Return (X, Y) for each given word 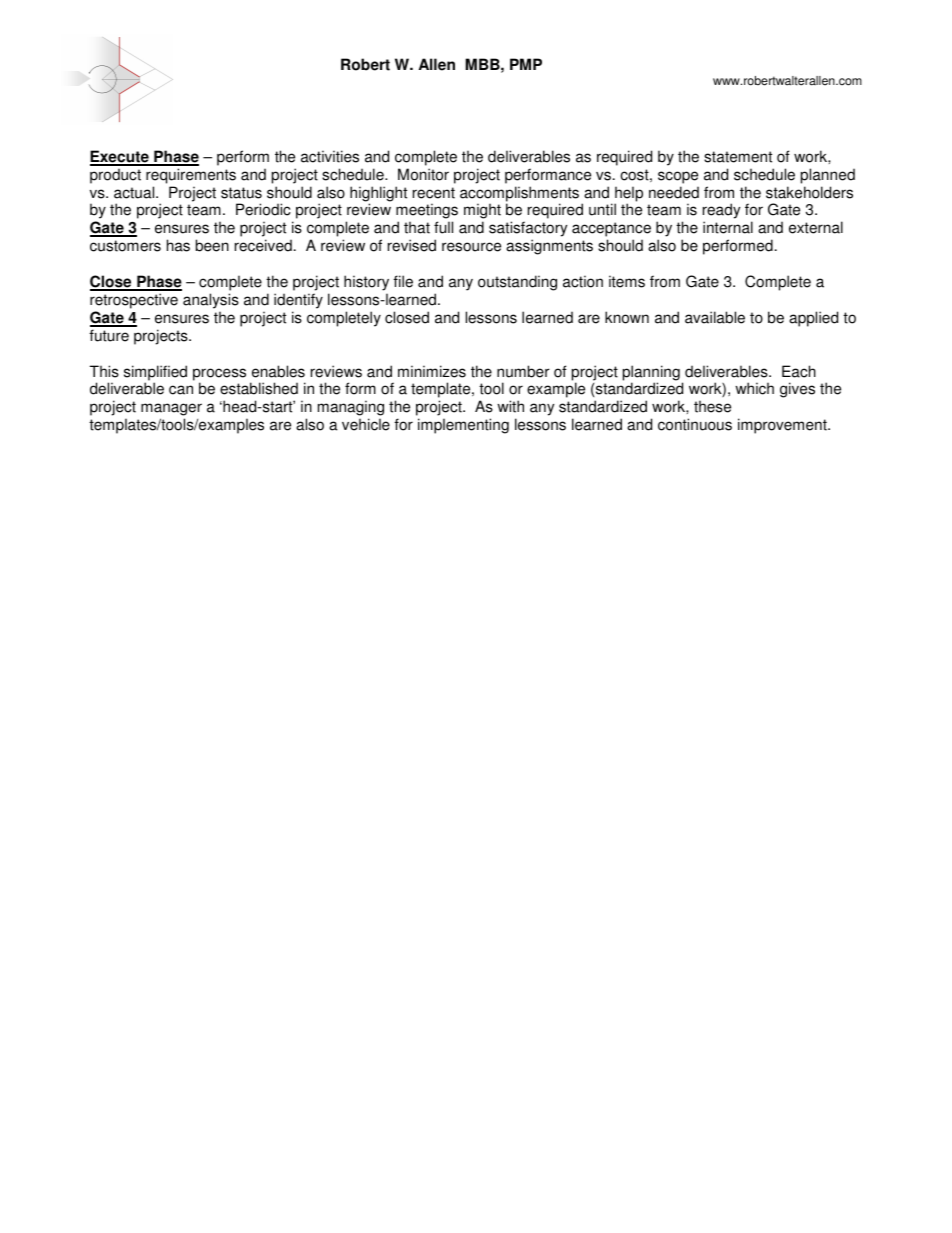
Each (799, 371)
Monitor (423, 174)
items (627, 281)
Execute (120, 157)
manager (171, 411)
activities (330, 156)
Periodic (263, 209)
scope (678, 177)
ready (721, 212)
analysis (211, 301)
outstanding (517, 283)
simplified (155, 374)
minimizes (432, 371)
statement (738, 157)
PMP (526, 64)
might (482, 212)
